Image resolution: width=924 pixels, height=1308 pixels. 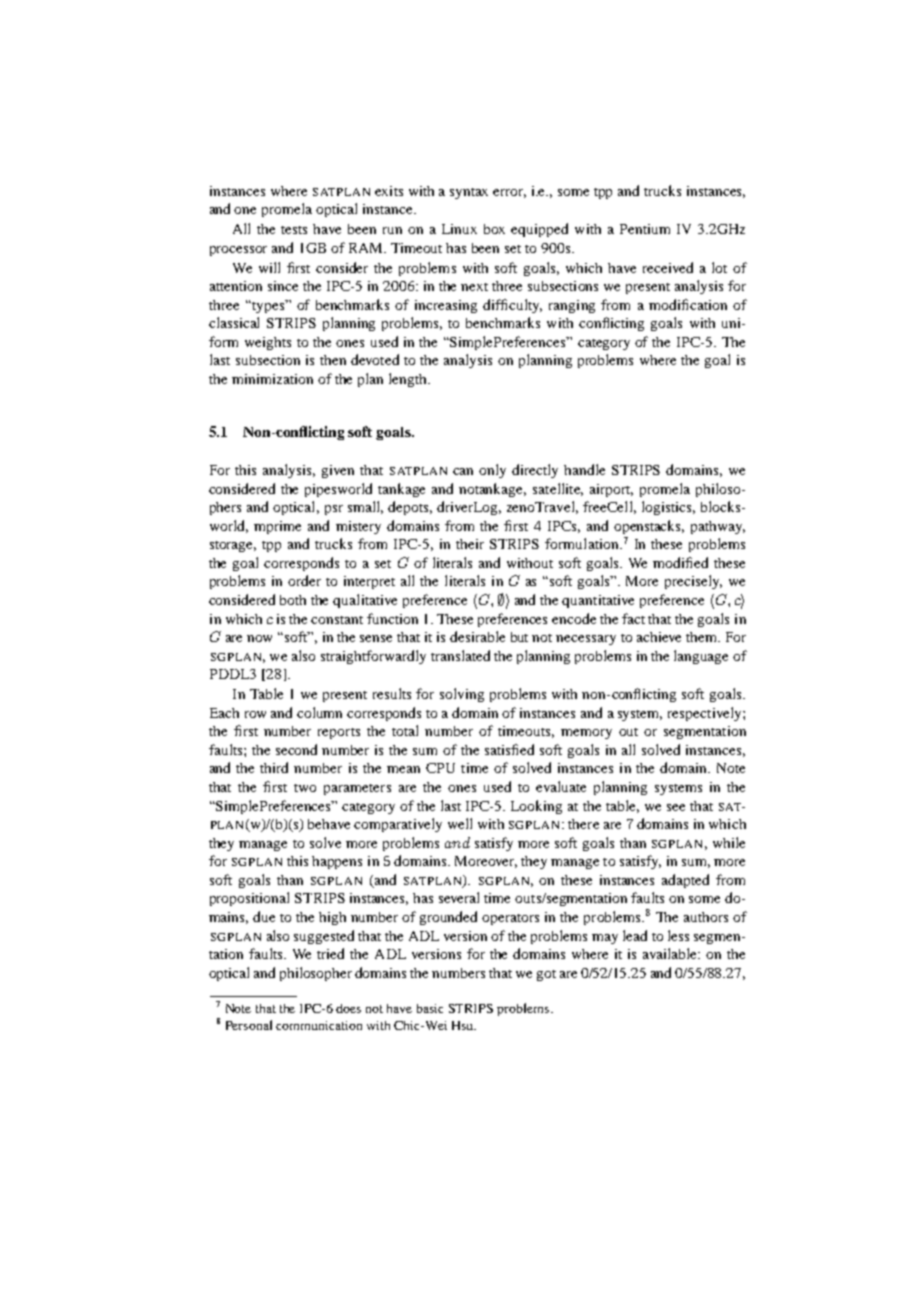 I want to click on Pentium, so click(x=645, y=229).
